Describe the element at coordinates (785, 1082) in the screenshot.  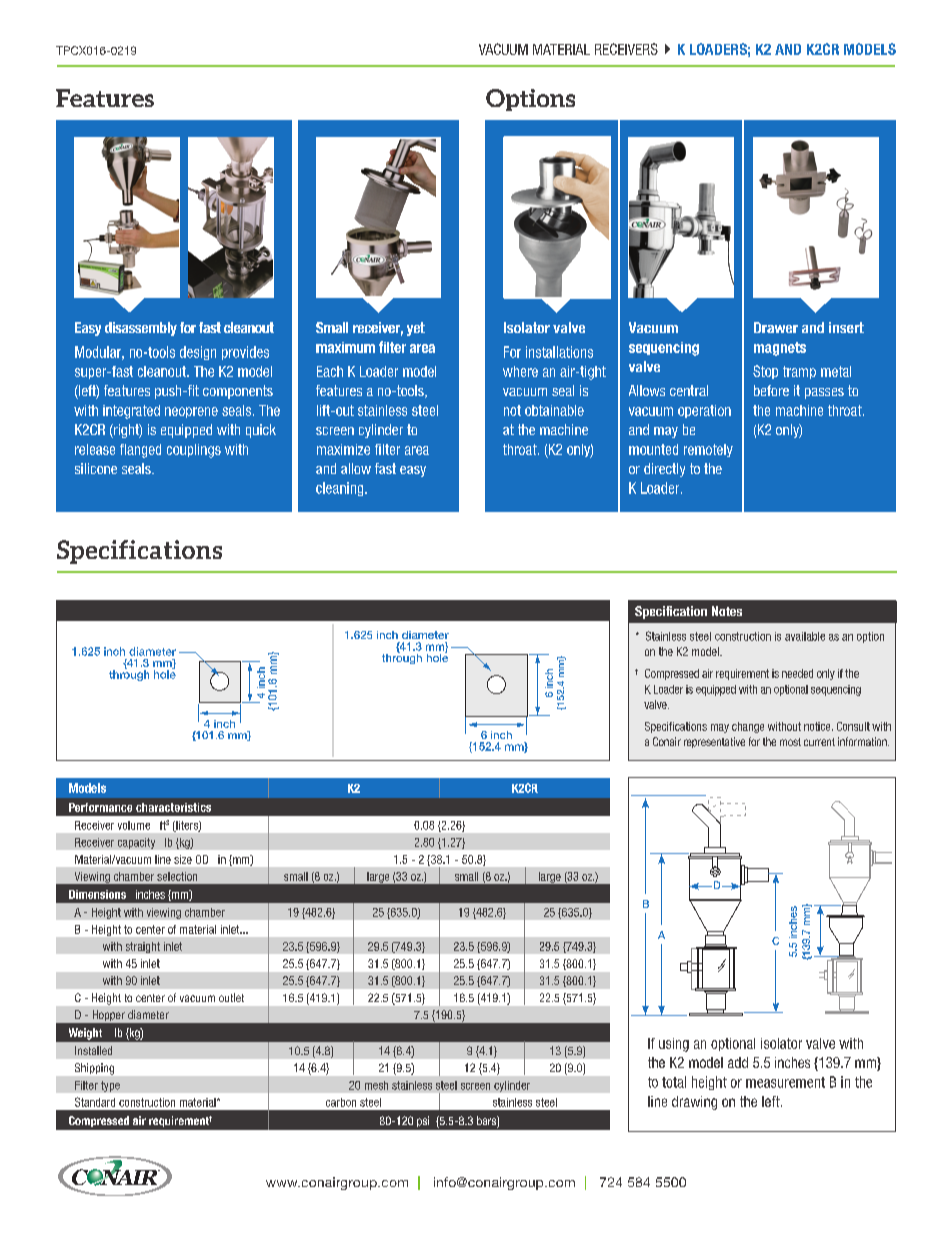
I see `measurement` at that location.
